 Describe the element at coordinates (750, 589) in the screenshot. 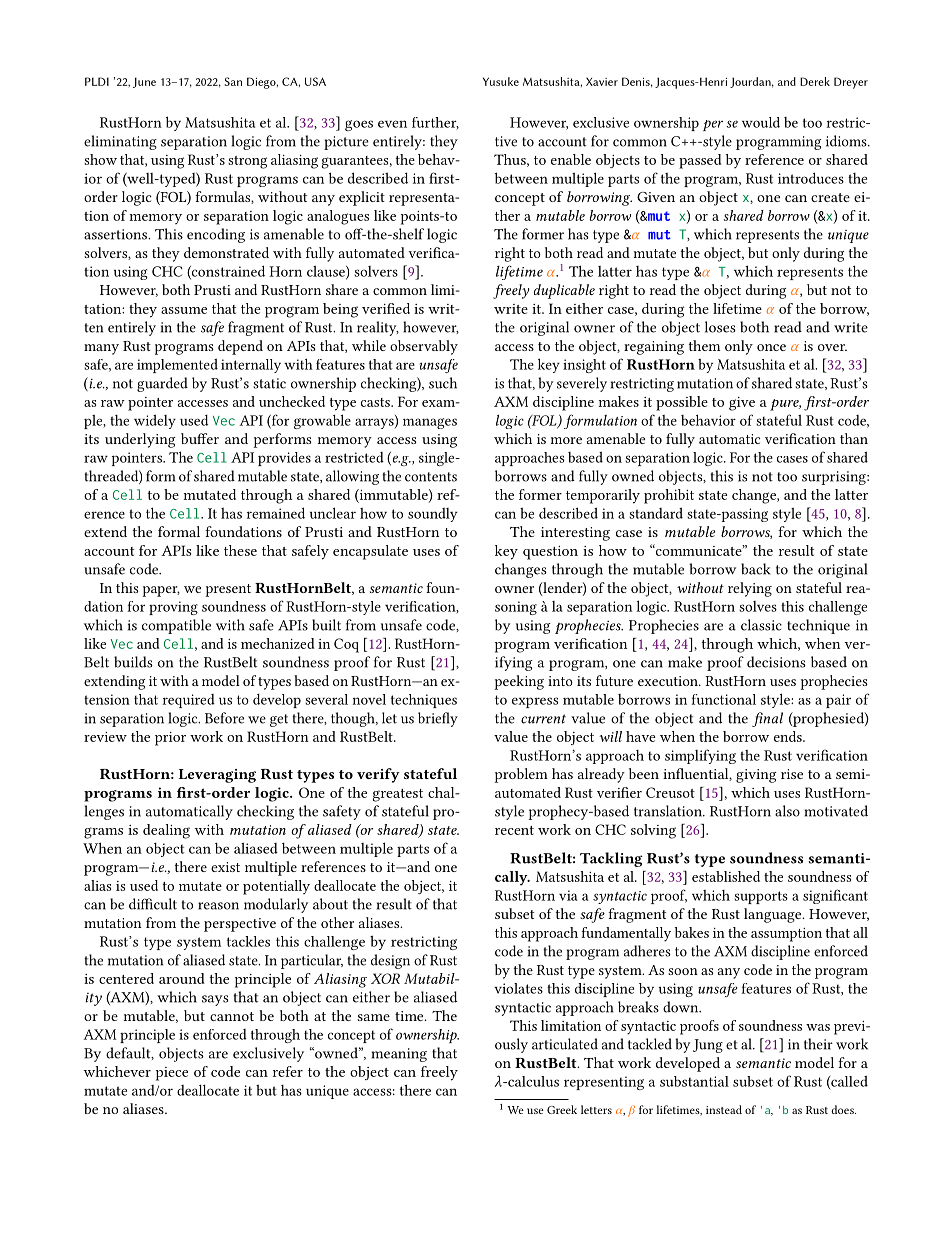

I see `relying` at that location.
